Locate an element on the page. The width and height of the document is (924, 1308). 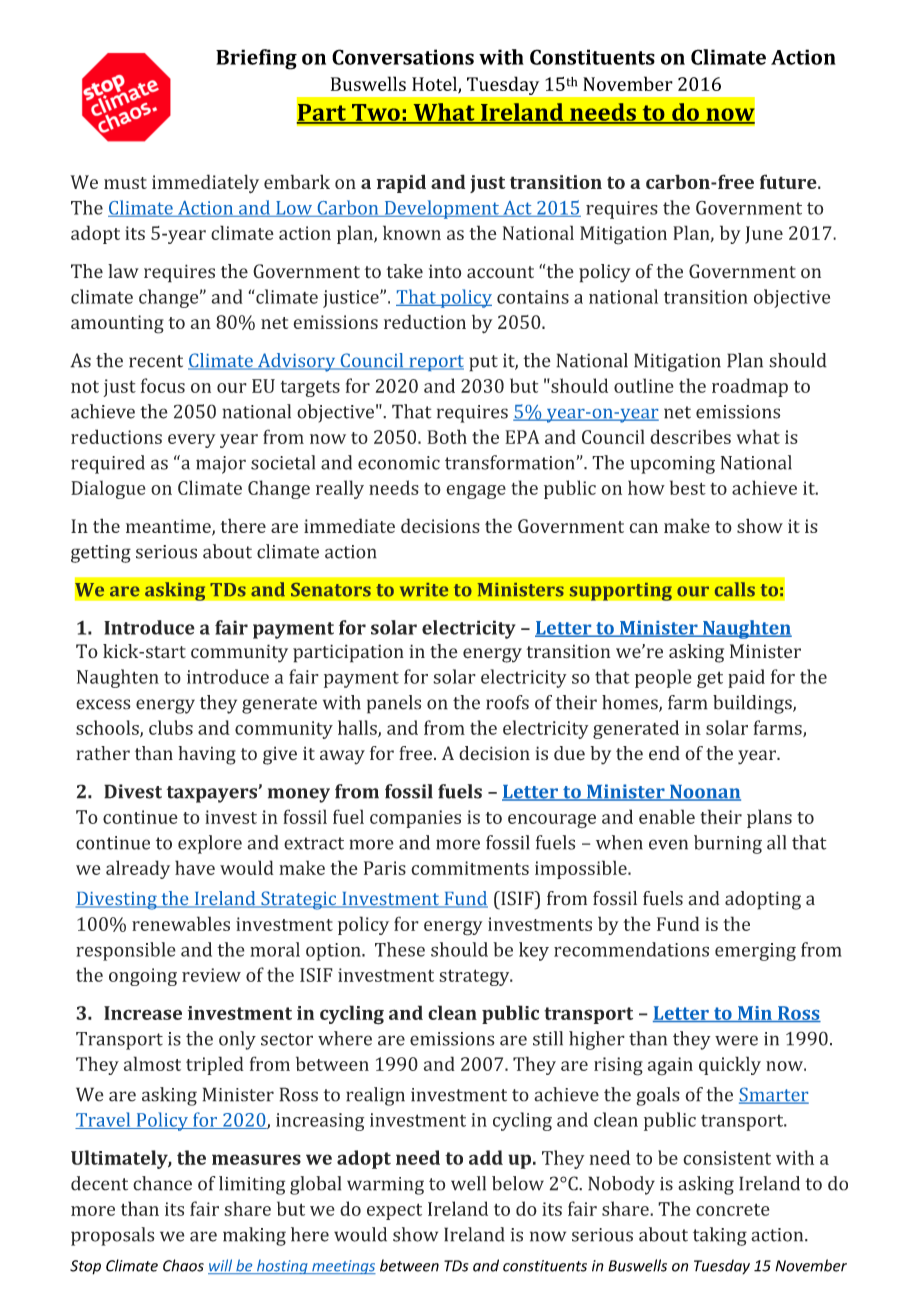
economic is located at coordinates (399, 463).
